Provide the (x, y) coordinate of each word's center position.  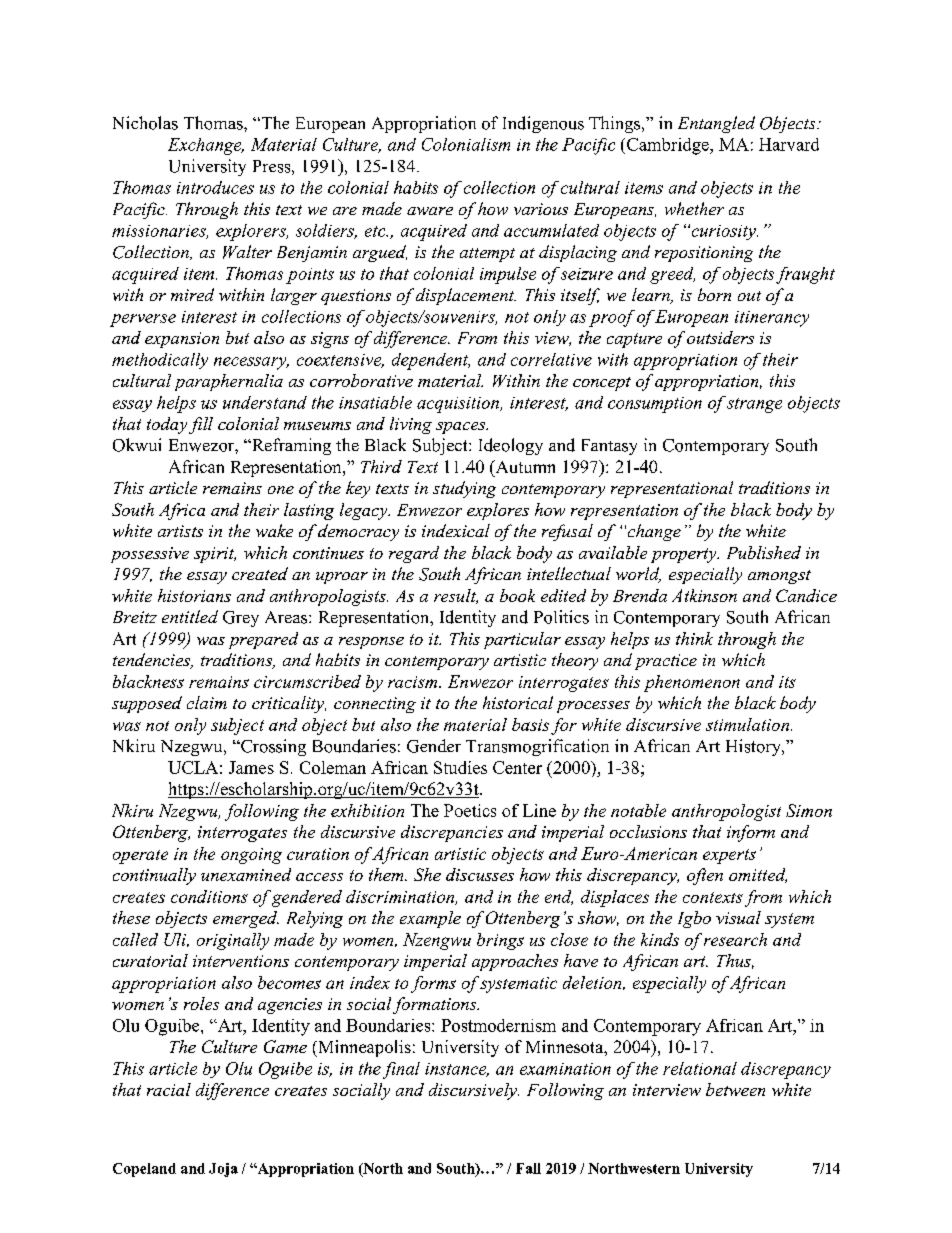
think (694, 638)
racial (169, 1089)
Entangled (716, 124)
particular (522, 640)
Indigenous (543, 124)
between (735, 1089)
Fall (528, 1168)
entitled (190, 616)
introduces (215, 187)
